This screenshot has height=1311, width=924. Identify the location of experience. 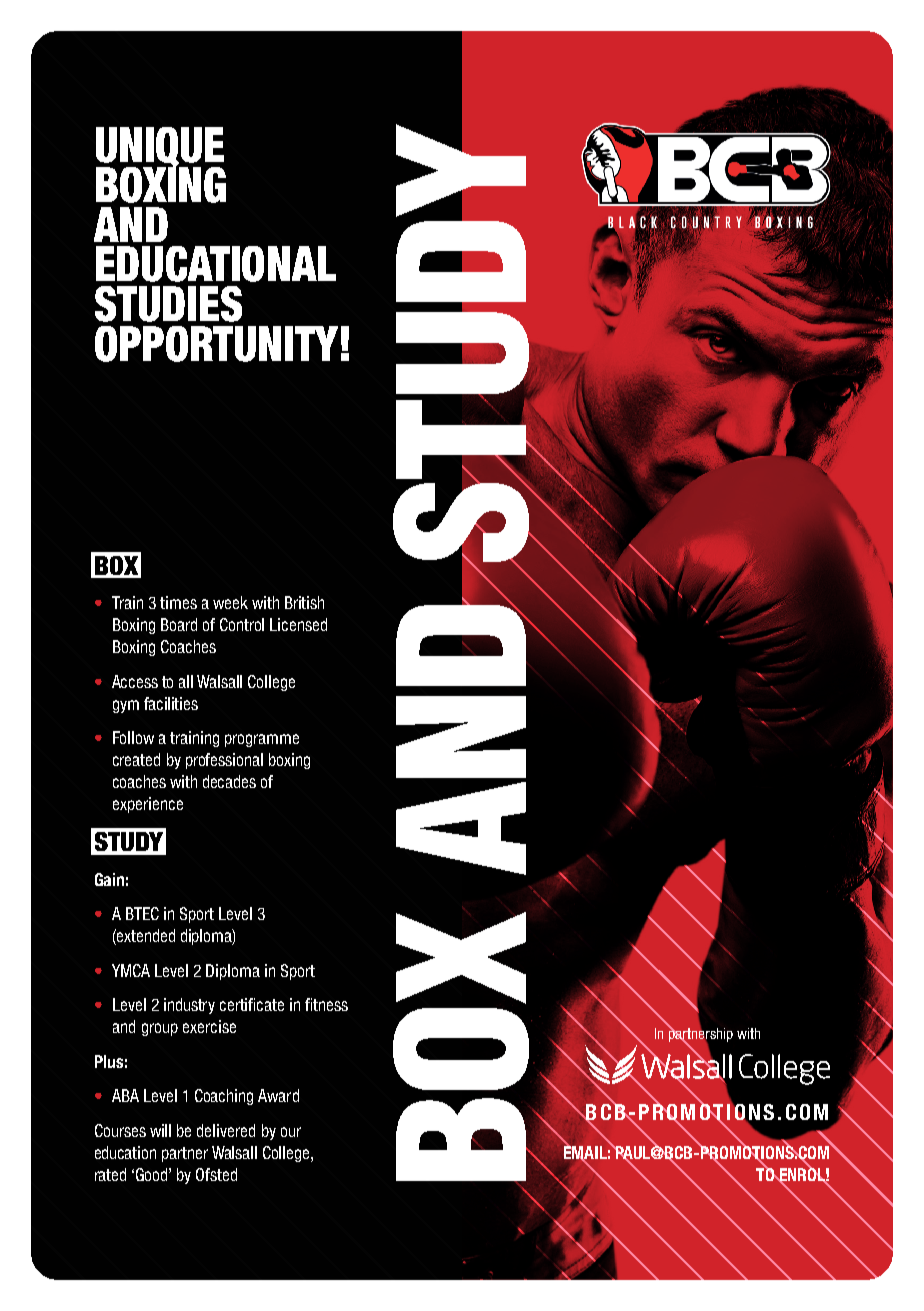
(148, 805).
